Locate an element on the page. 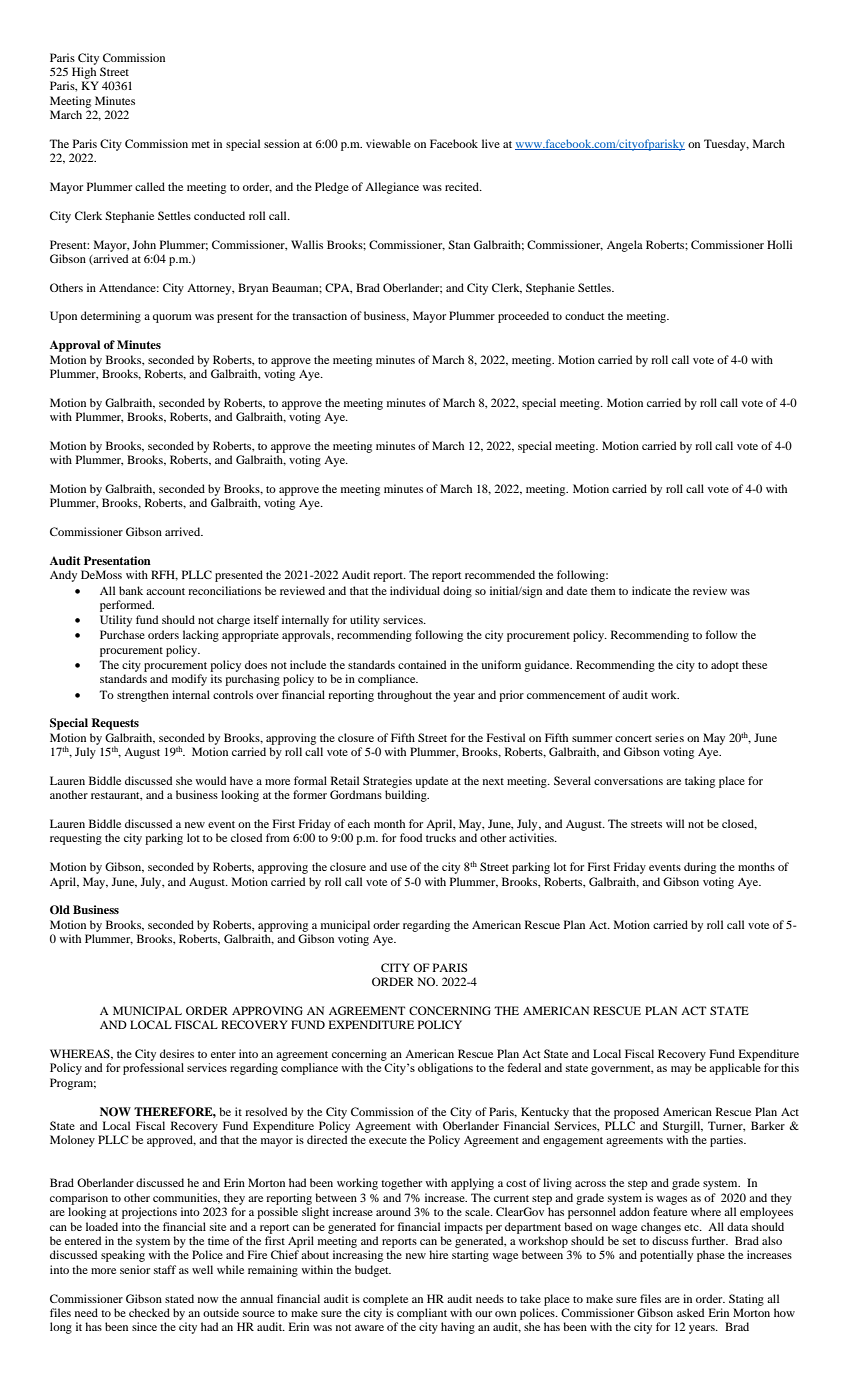 The image size is (849, 1400). compliant is located at coordinates (422, 1314).
